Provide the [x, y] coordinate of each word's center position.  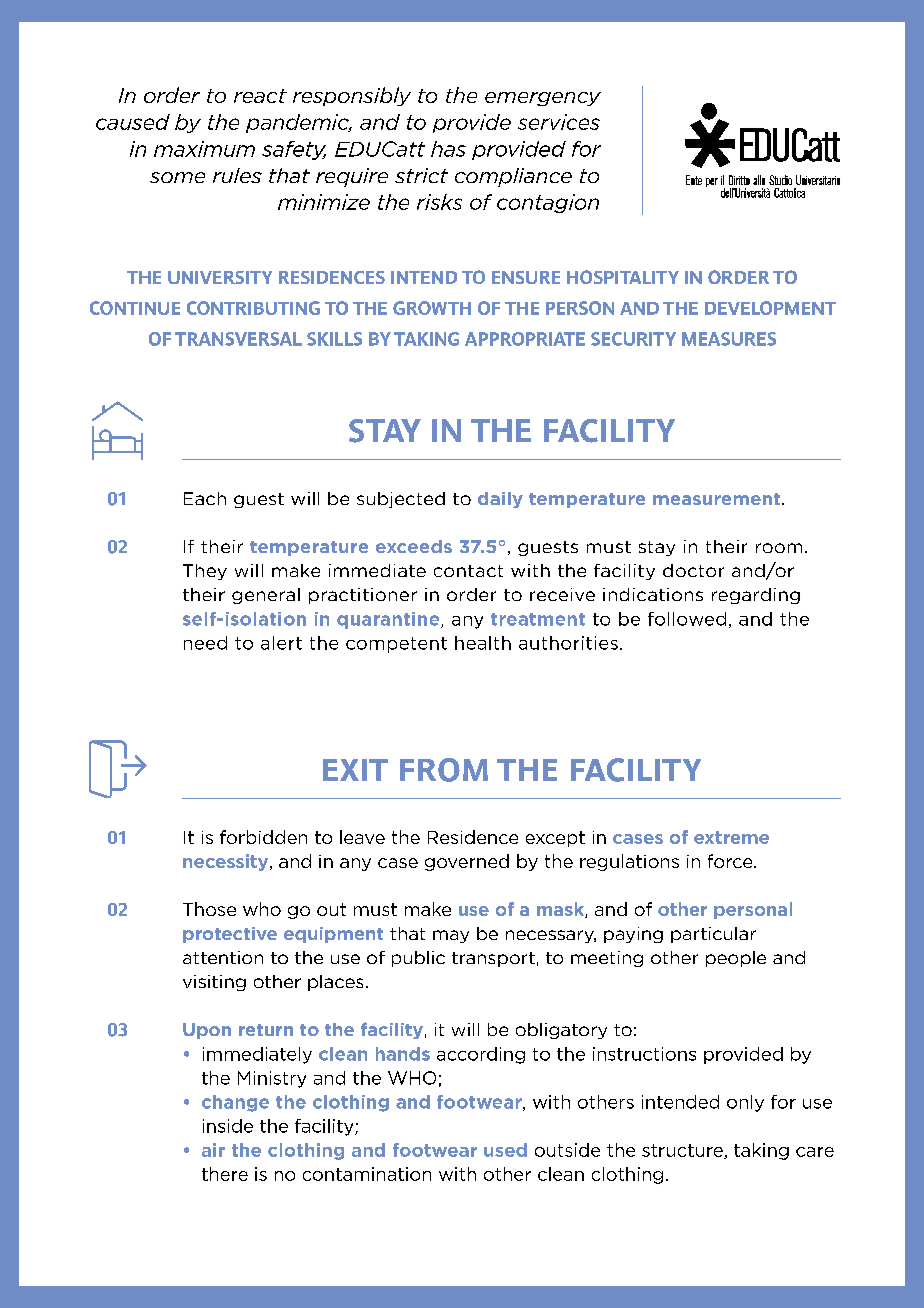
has [448, 149]
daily [500, 500]
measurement [716, 499]
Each [205, 498]
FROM [444, 770]
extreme [731, 837]
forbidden [263, 837]
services [559, 122]
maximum [204, 149]
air [213, 1150]
